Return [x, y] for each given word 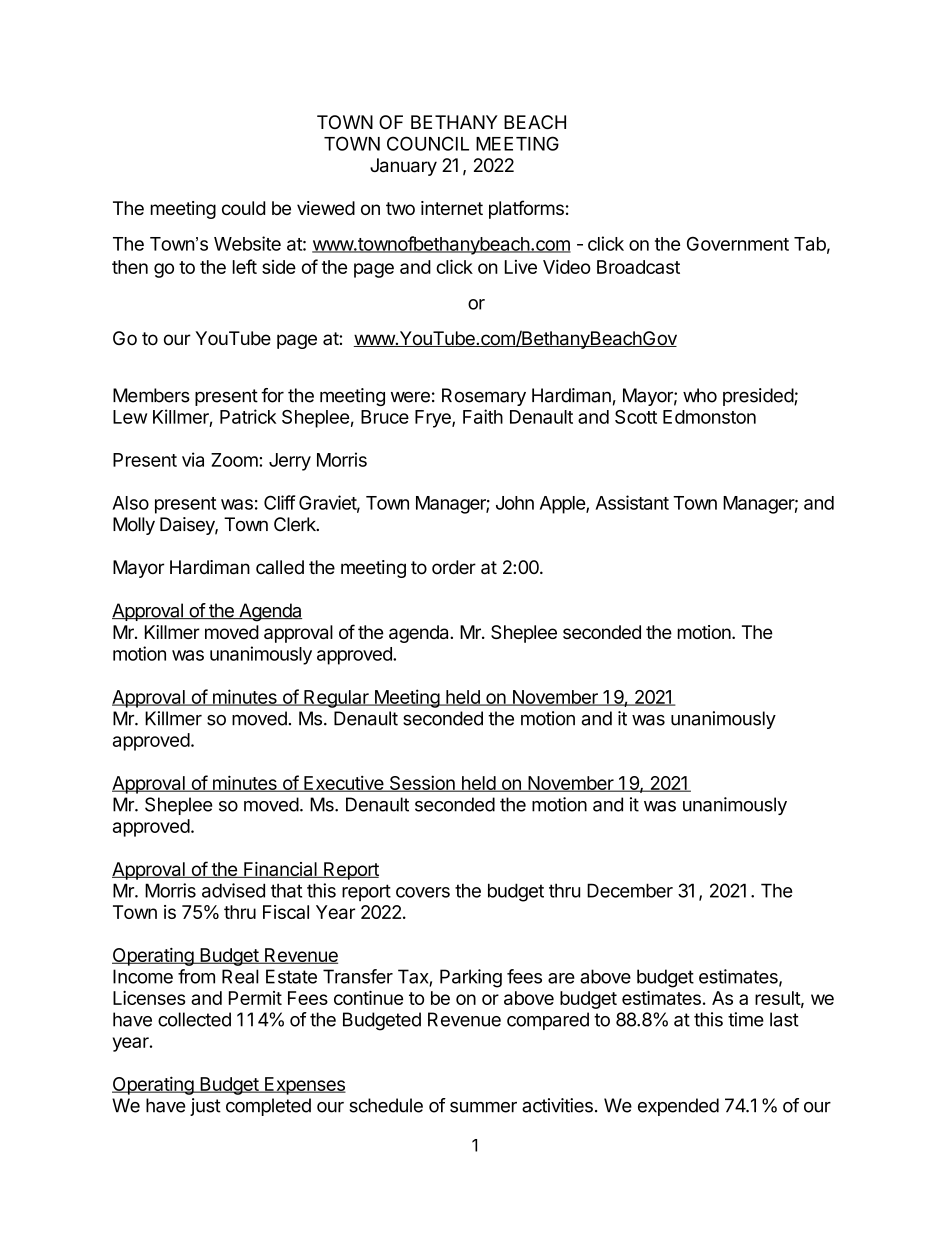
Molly [134, 526]
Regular [336, 699]
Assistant [632, 502]
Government [738, 244]
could [243, 208]
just [205, 1107]
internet [452, 208]
